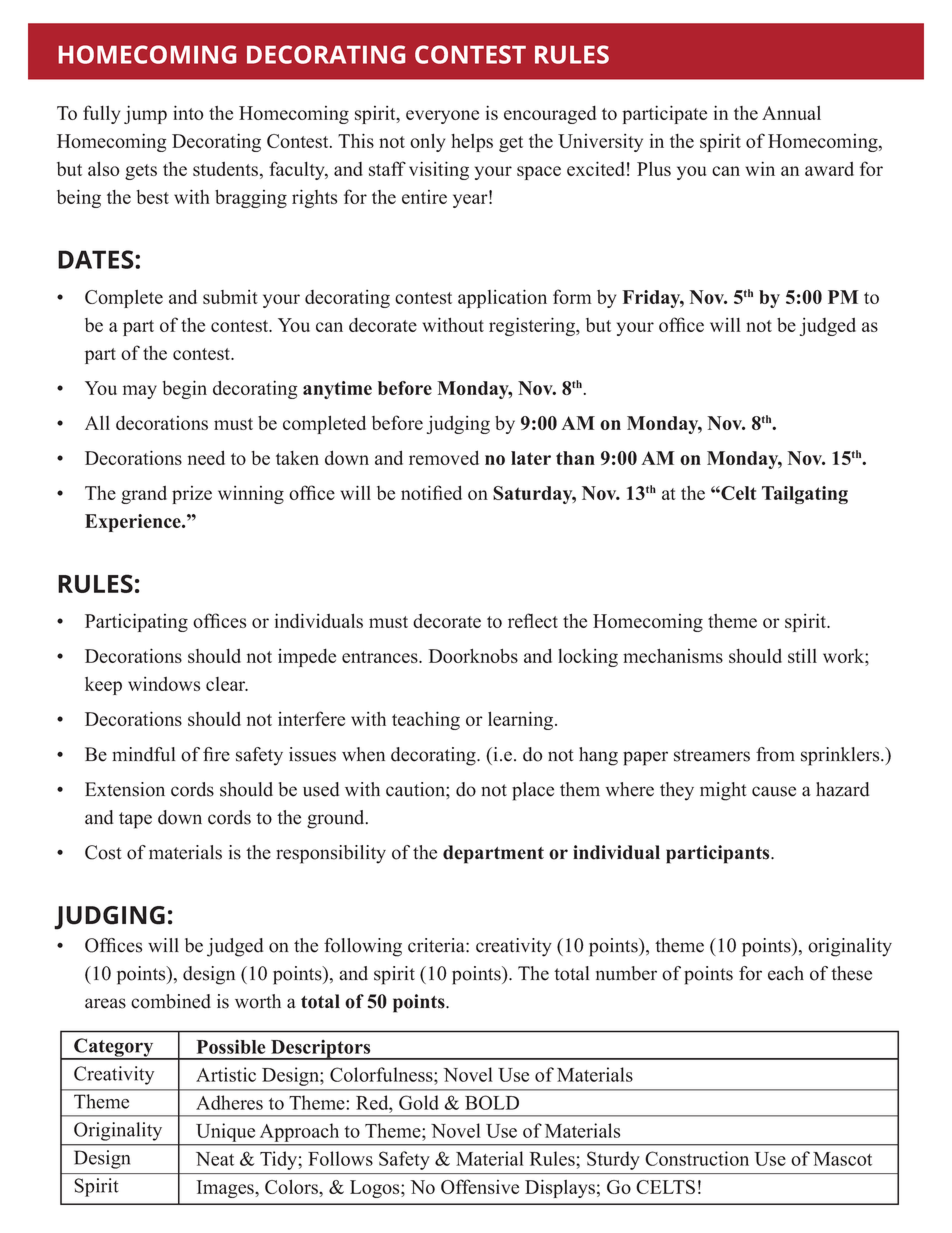 The image size is (952, 1233). Describe the element at coordinates (164, 684) in the screenshot. I see `windows` at that location.
